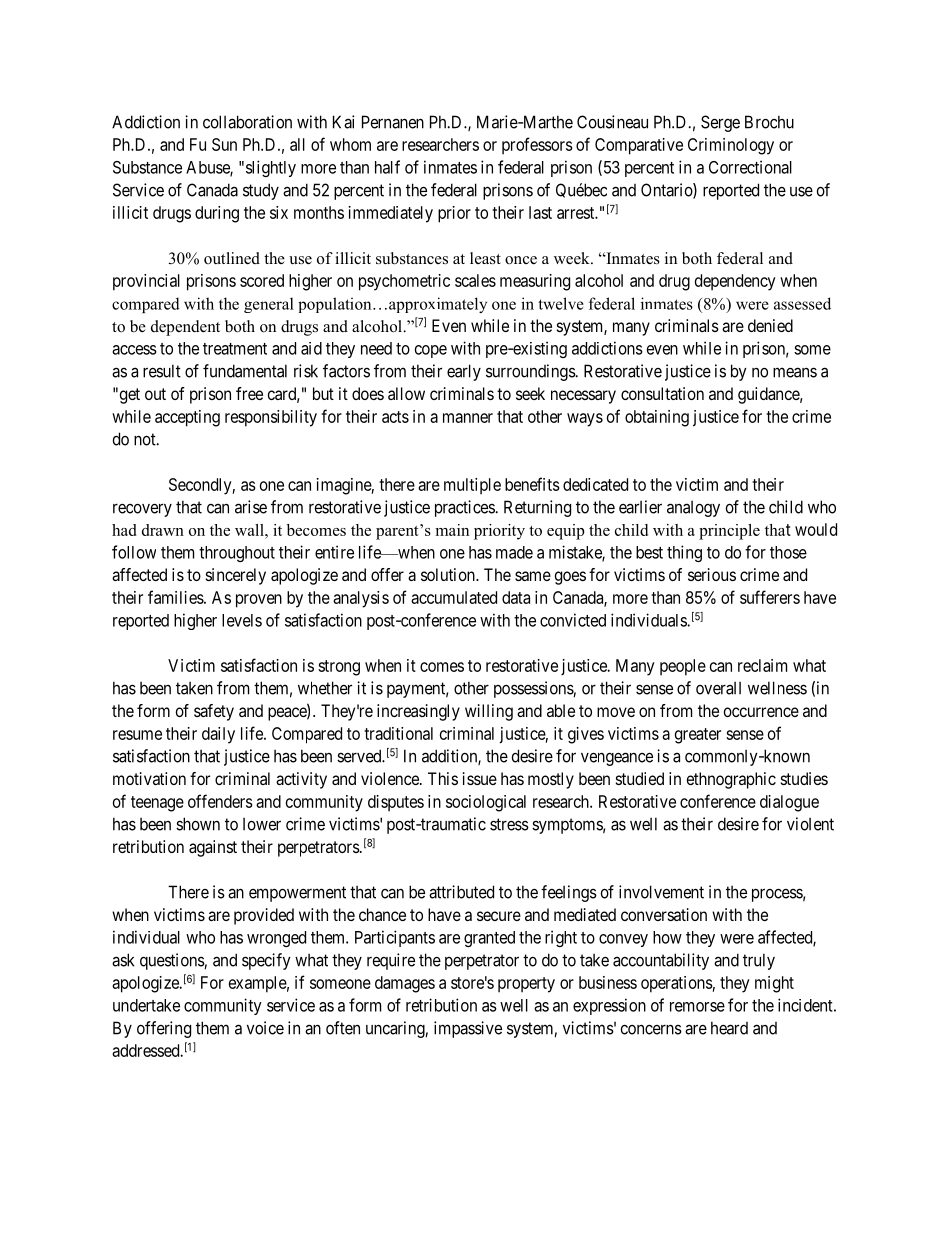 This image has height=1233, width=952. What do you see at coordinates (220, 801) in the image?
I see `offenders` at bounding box center [220, 801].
